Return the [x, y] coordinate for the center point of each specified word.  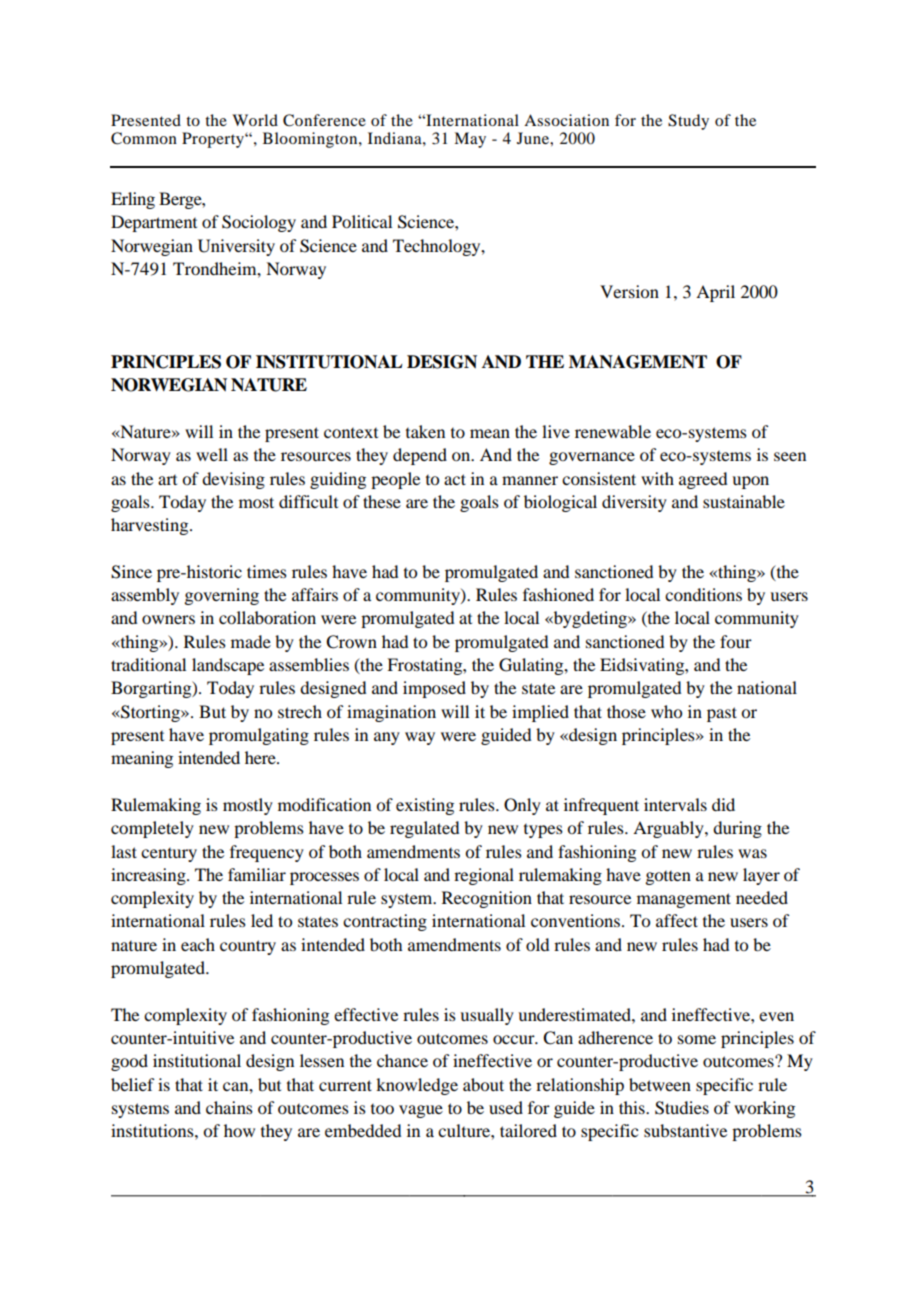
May [470, 140]
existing [425, 806]
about [483, 1084]
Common [144, 138]
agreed [703, 480]
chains [229, 1107]
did [723, 804]
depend [420, 456]
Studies [682, 1108]
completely [152, 829]
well [212, 454]
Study [688, 122]
